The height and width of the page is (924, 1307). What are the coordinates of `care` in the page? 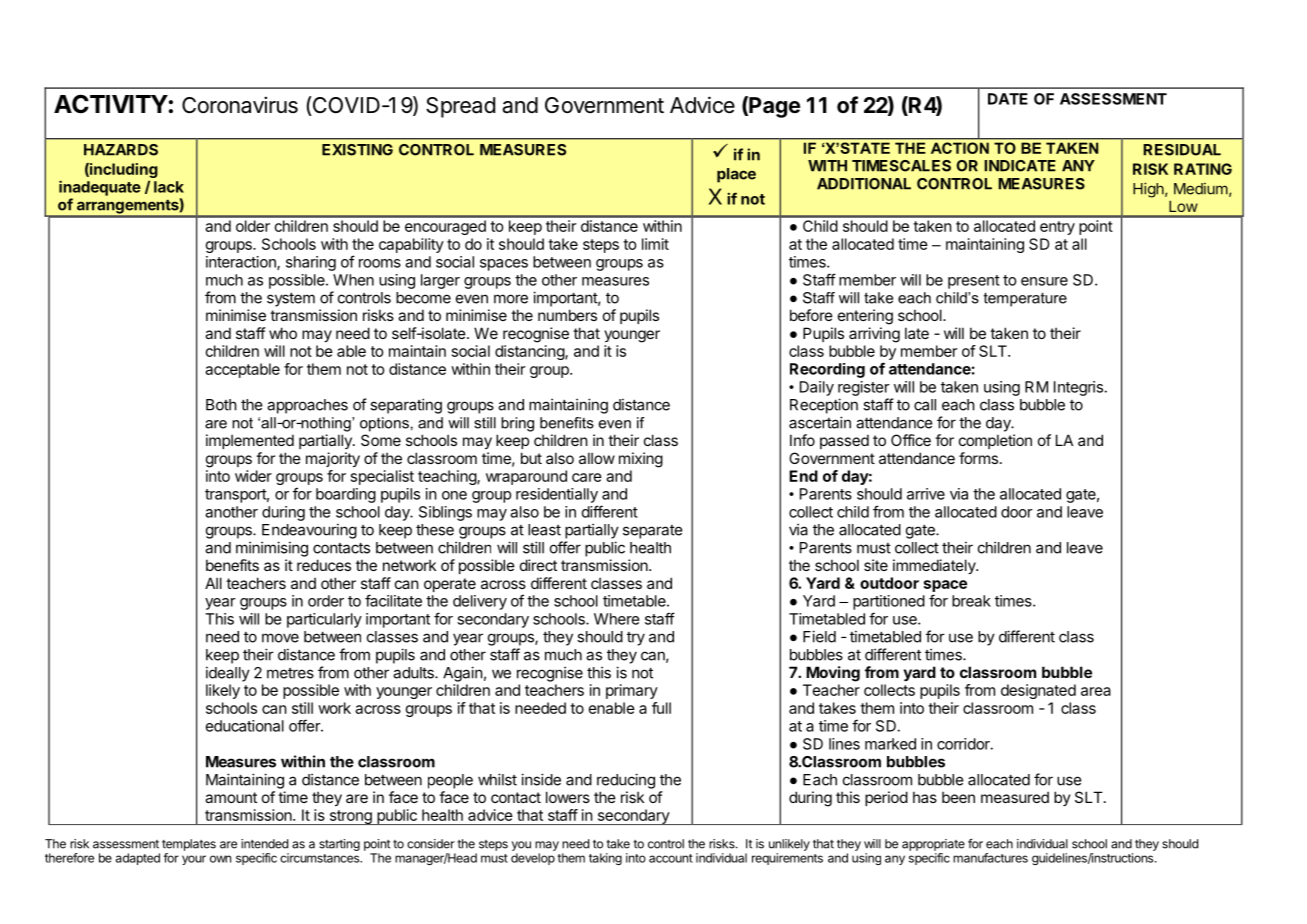 It's located at (587, 477).
